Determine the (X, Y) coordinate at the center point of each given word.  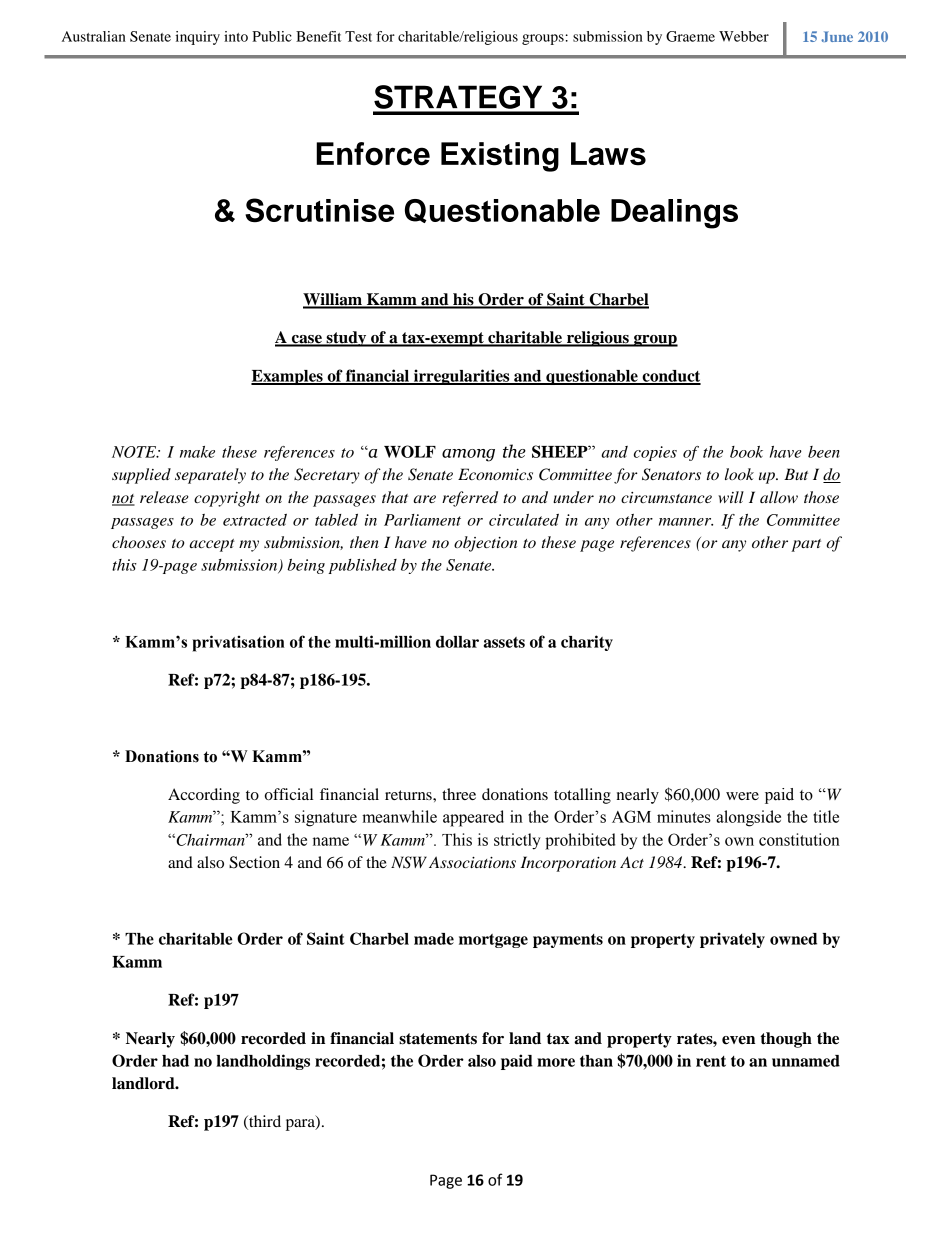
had (175, 1061)
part (806, 545)
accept (212, 545)
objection (486, 544)
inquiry (197, 38)
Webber (744, 36)
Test (358, 36)
